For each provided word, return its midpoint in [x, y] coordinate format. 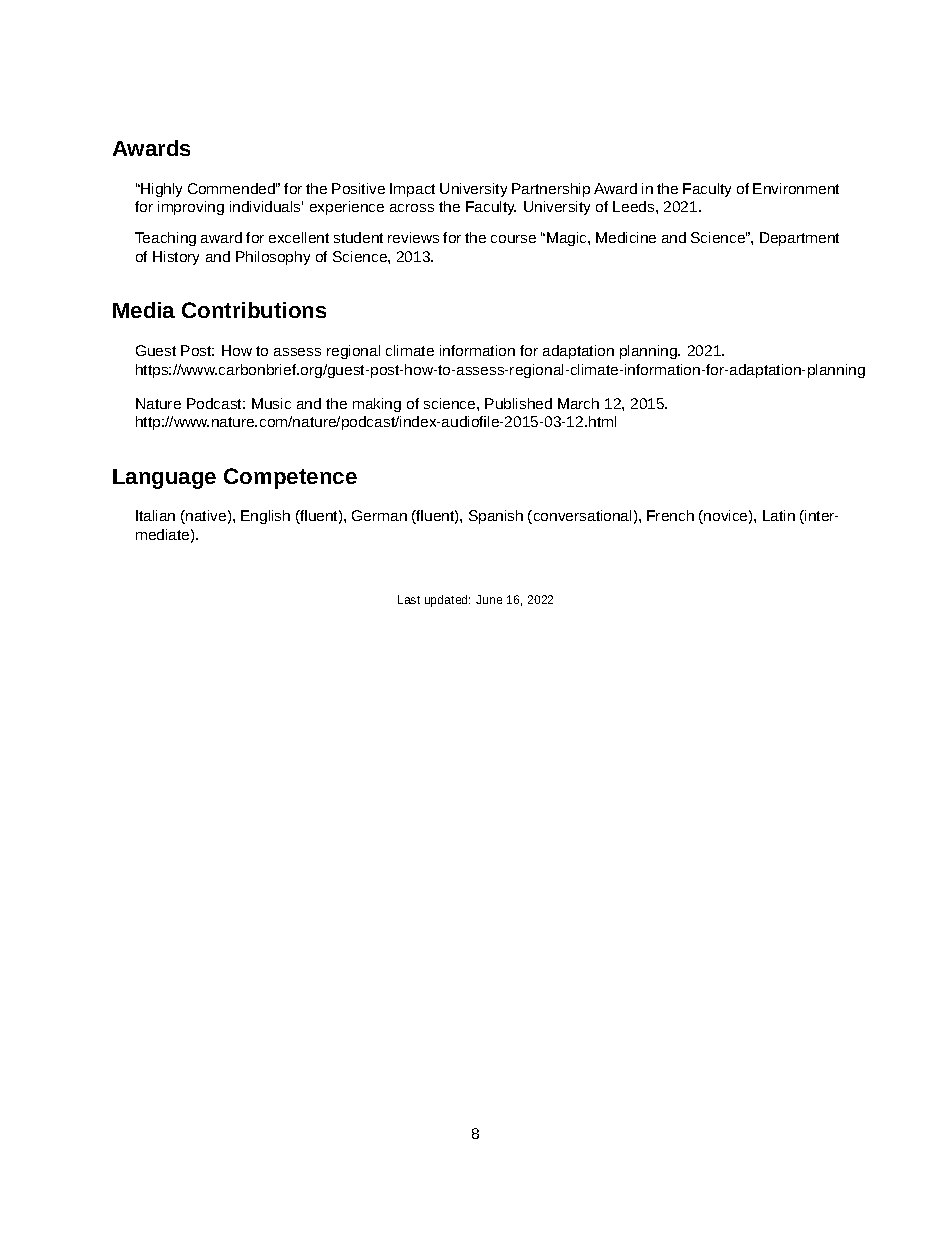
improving [191, 208]
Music [271, 403]
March [578, 403]
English [265, 517]
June [489, 599]
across [412, 208]
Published [518, 403]
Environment [796, 188]
